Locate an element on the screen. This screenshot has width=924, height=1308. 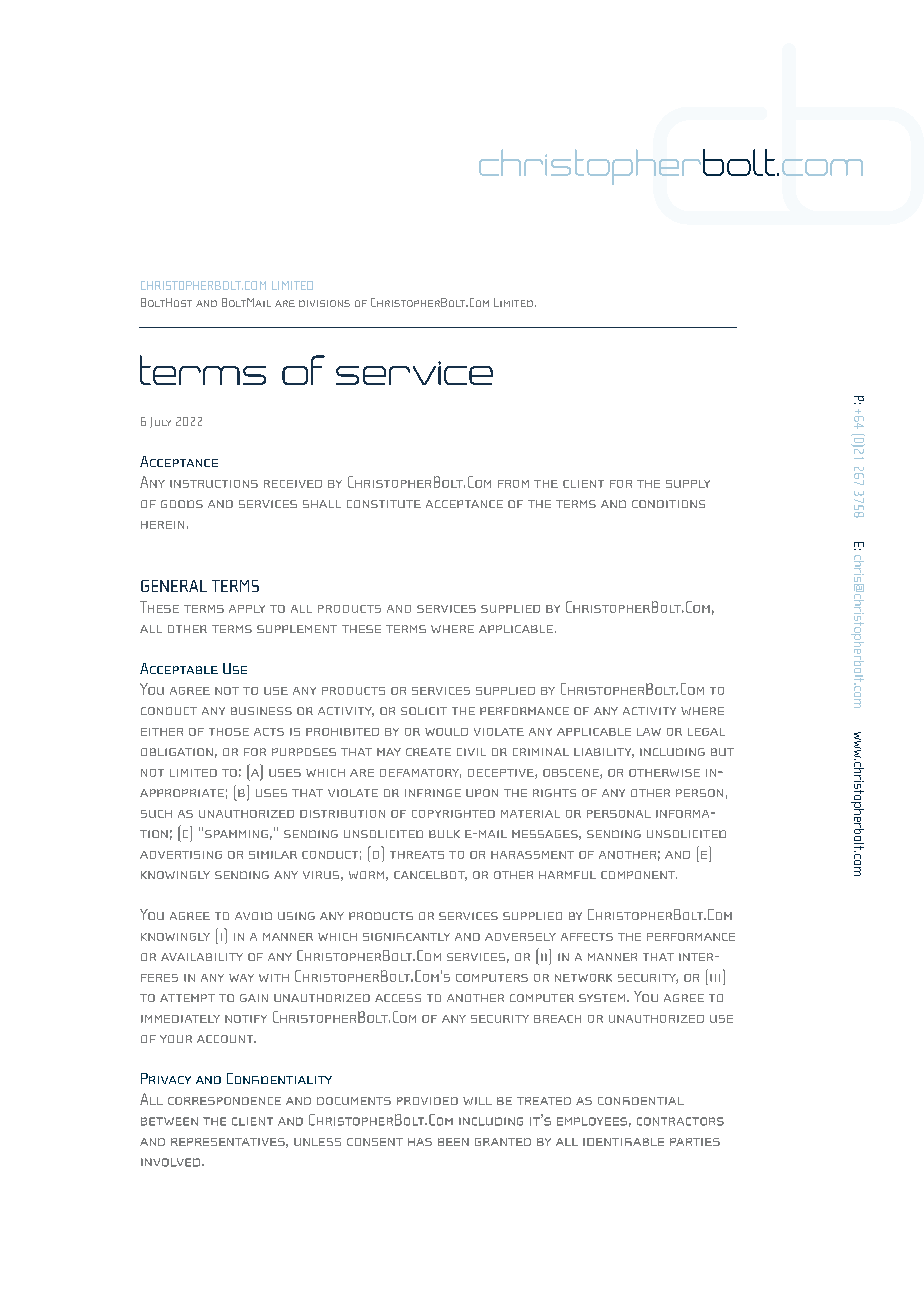
significantly is located at coordinates (406, 937).
